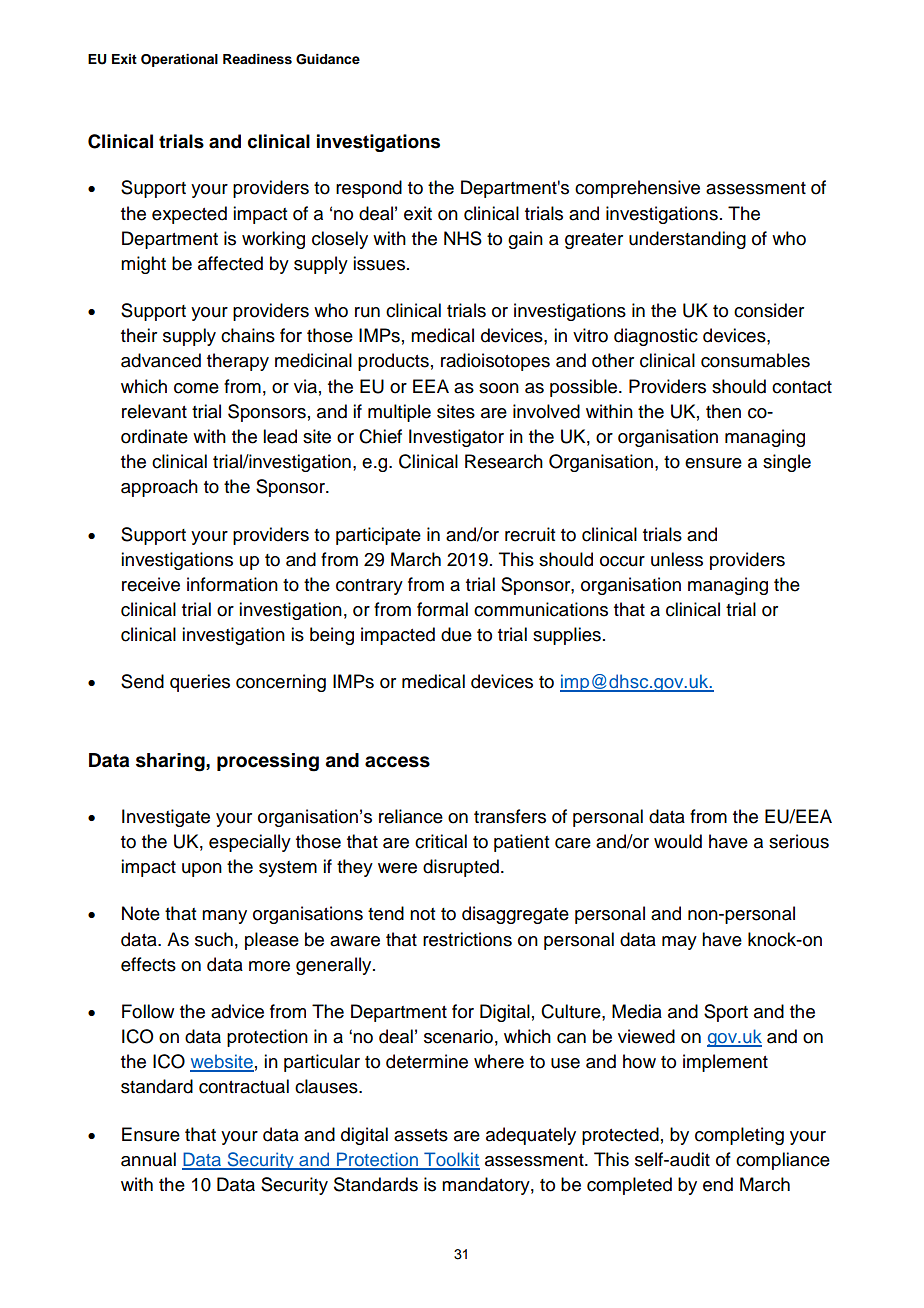 The image size is (924, 1308). What do you see at coordinates (328, 59) in the page?
I see `Guidance` at bounding box center [328, 59].
